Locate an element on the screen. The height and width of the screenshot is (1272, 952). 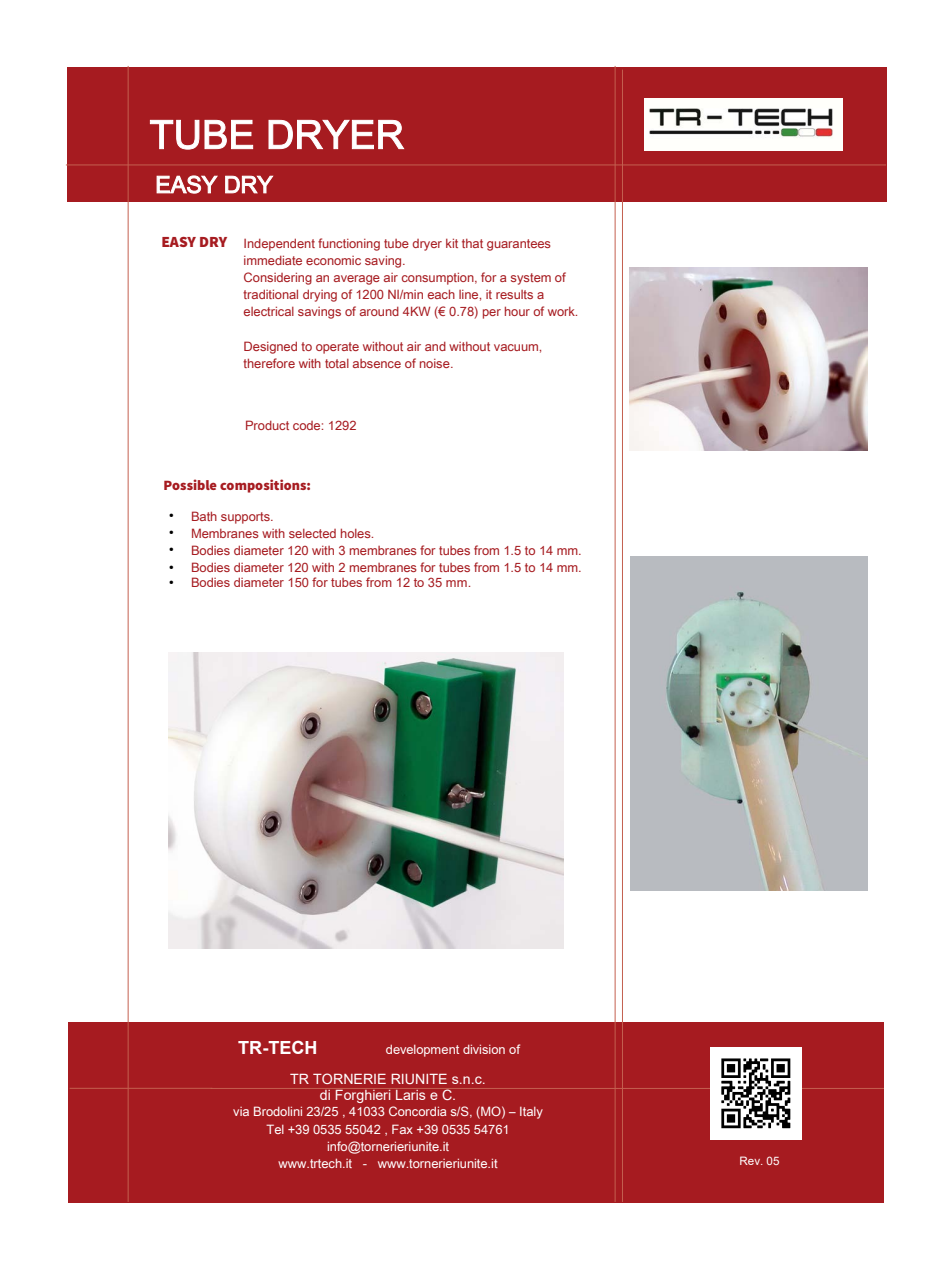
work is located at coordinates (562, 311).
